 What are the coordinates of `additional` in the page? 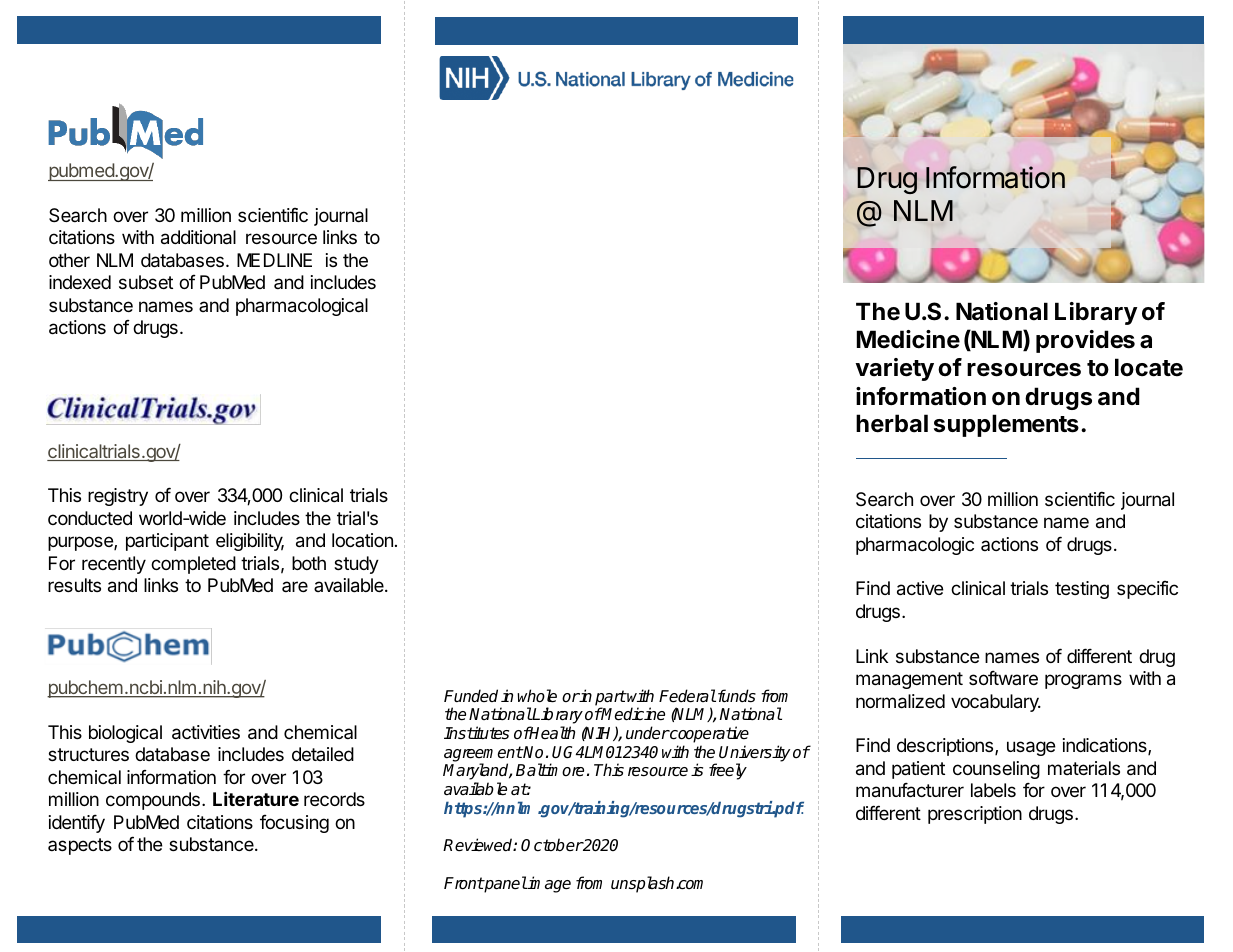 It's located at (198, 237).
